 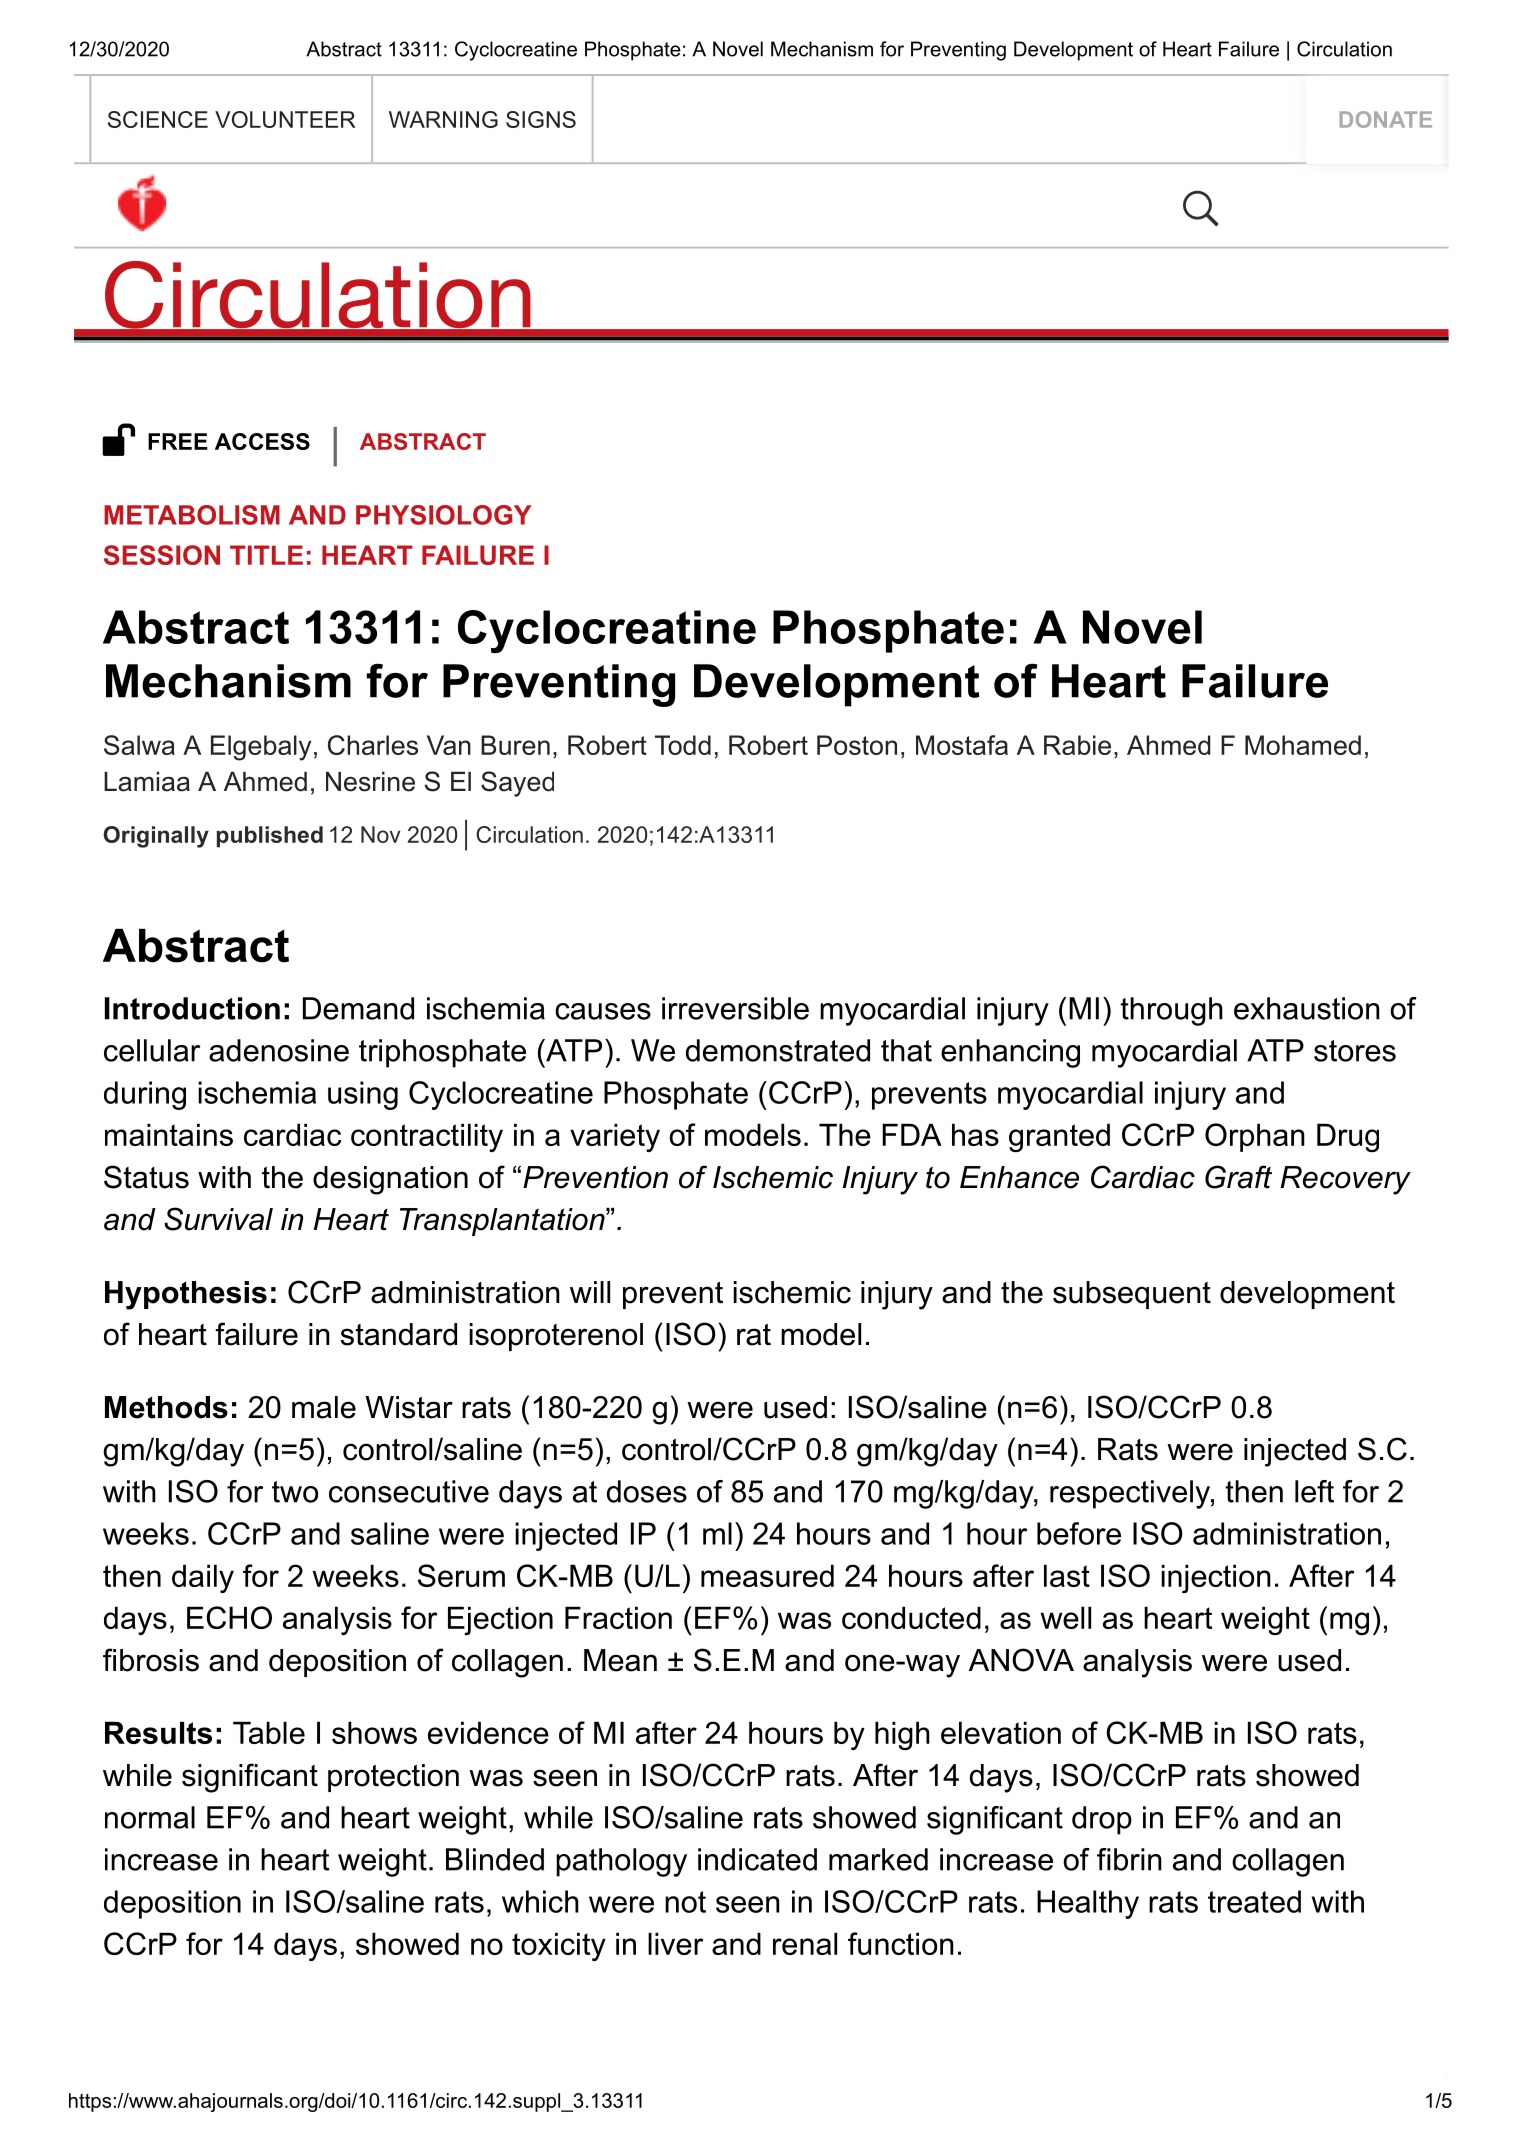 What do you see at coordinates (541, 119) in the screenshot?
I see `SIGNS` at bounding box center [541, 119].
